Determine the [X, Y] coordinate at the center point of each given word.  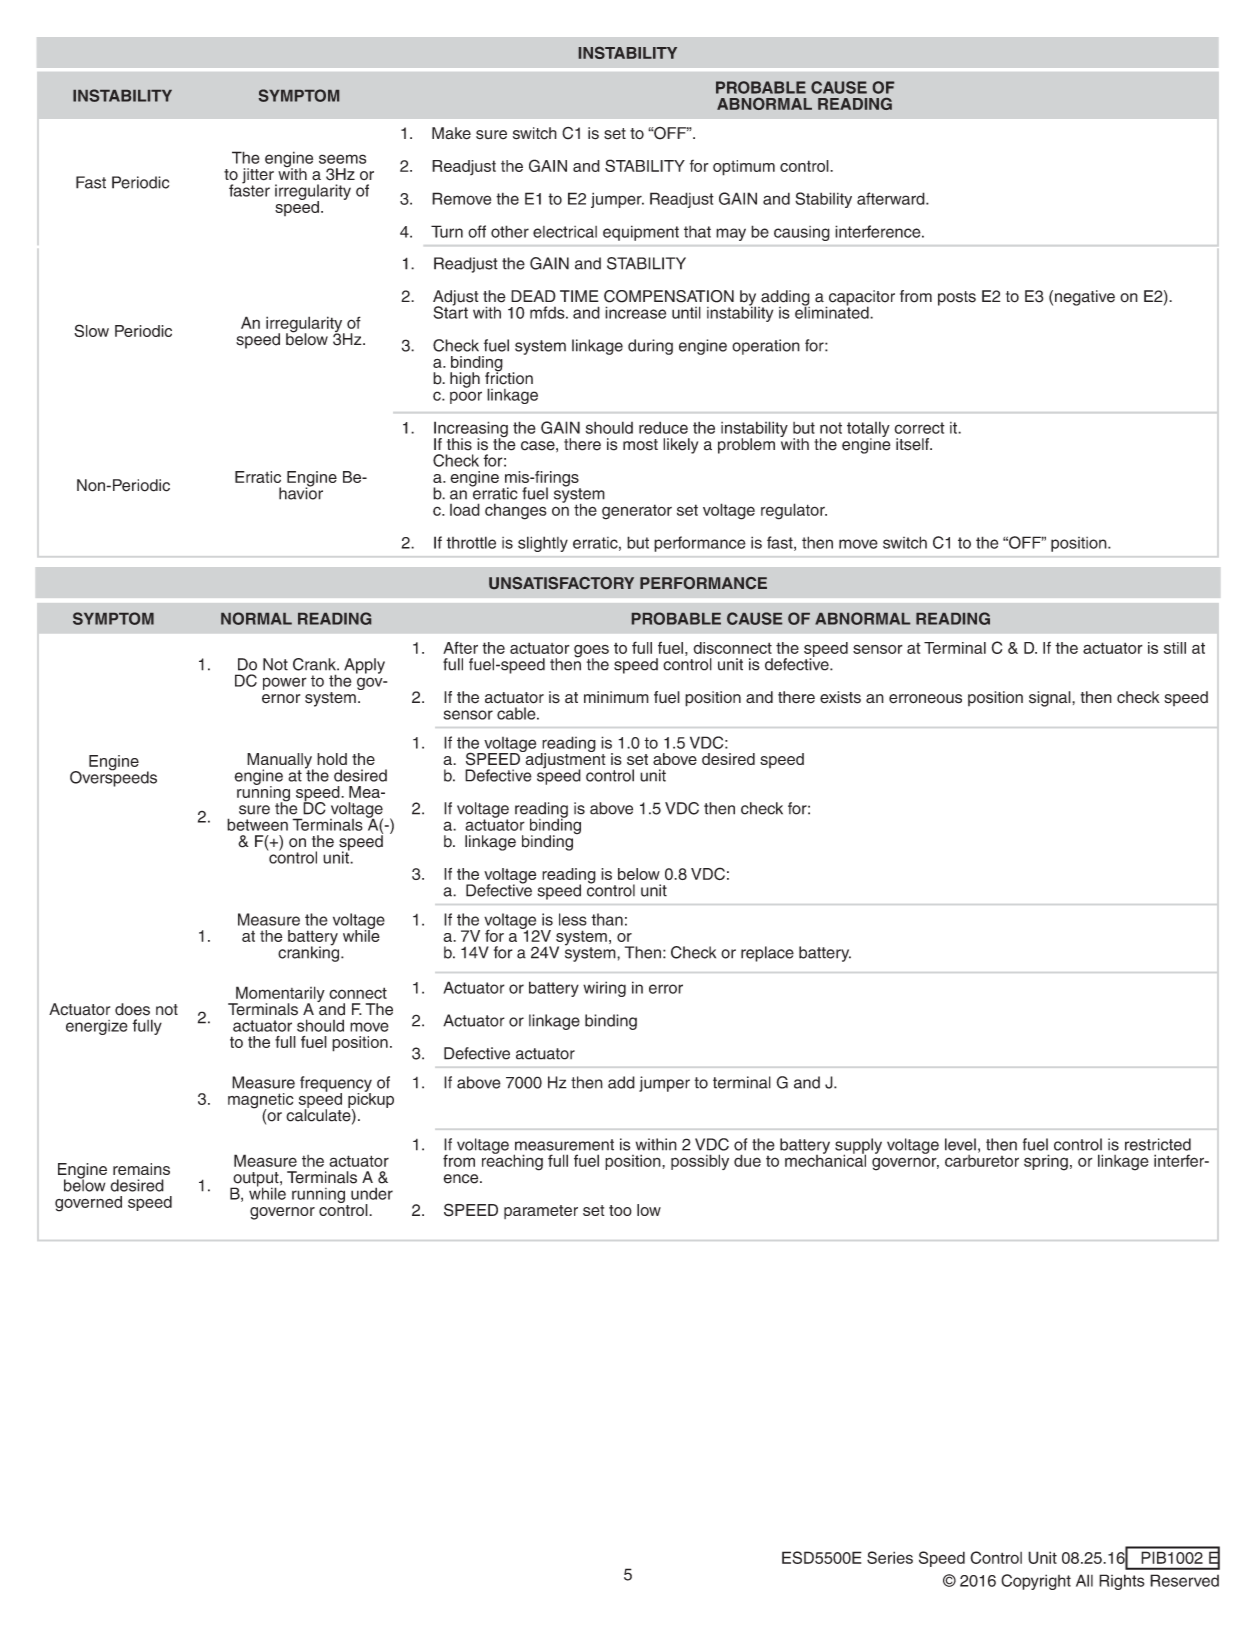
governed [88, 1204]
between [257, 824]
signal [1051, 699]
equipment [641, 233]
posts [957, 298]
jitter [259, 177]
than [607, 919]
